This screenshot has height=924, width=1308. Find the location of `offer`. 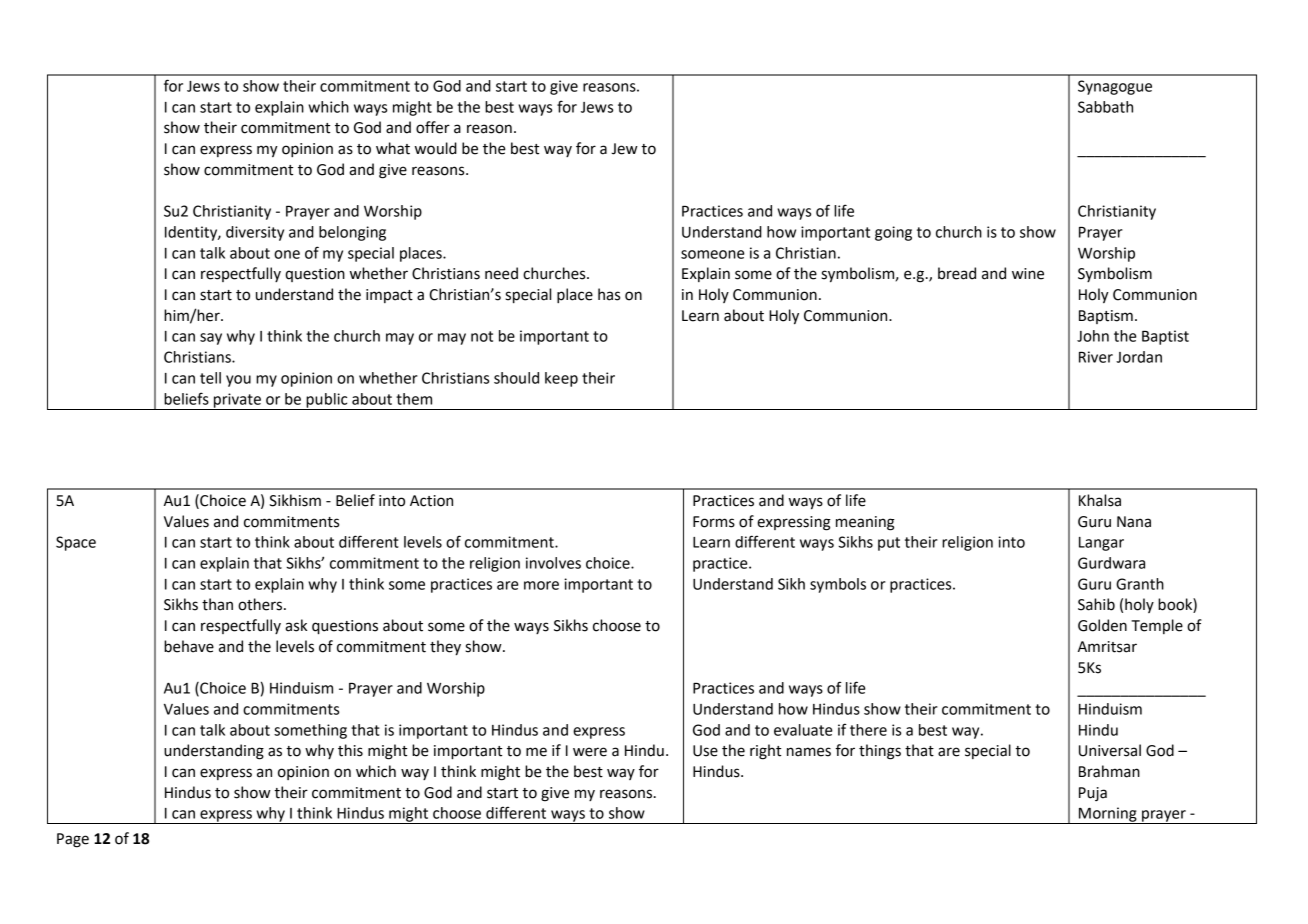

offer is located at coordinates (433, 127).
